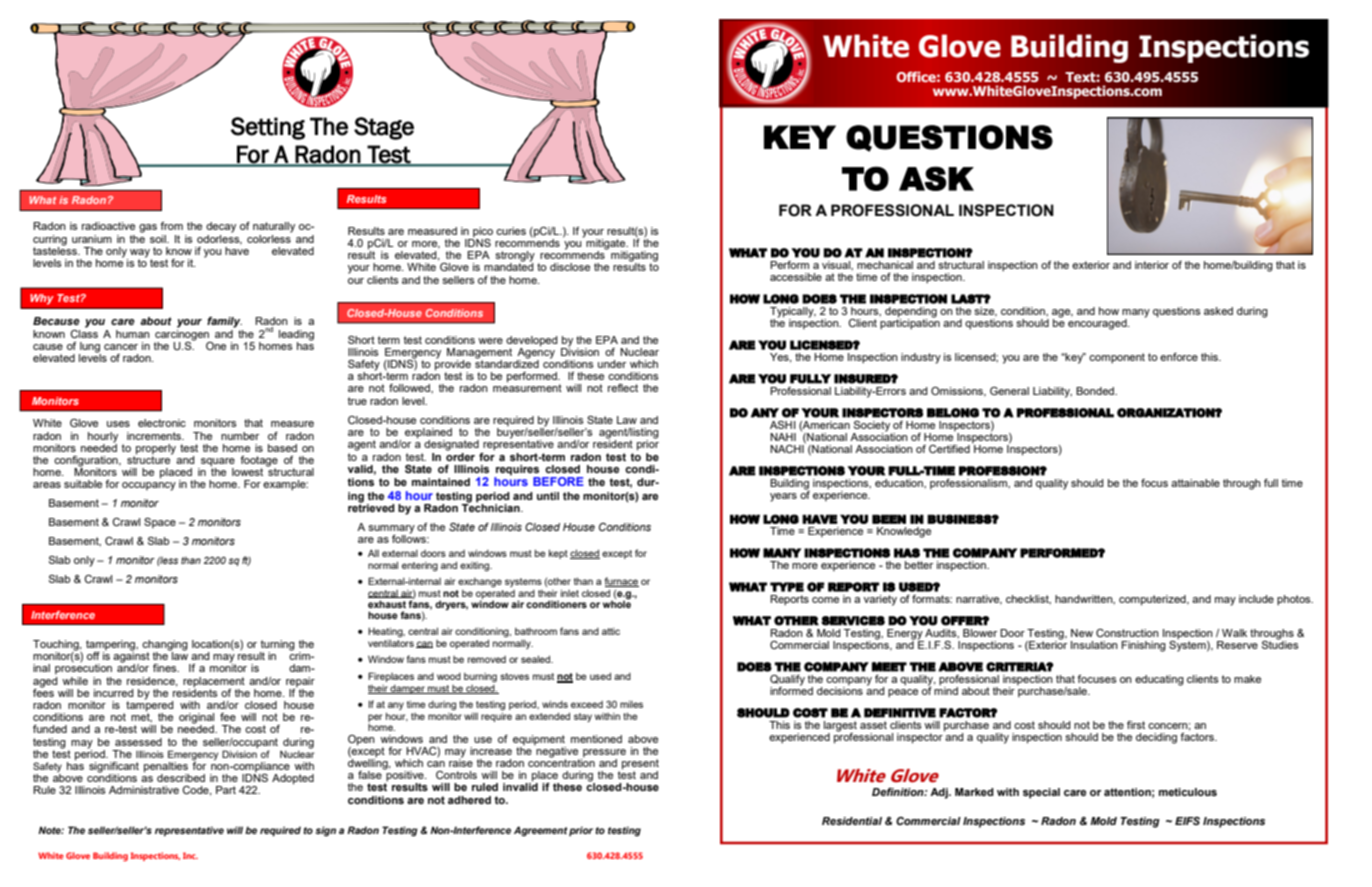 This page has width=1372, height=887. I want to click on Administrative, so click(144, 790).
